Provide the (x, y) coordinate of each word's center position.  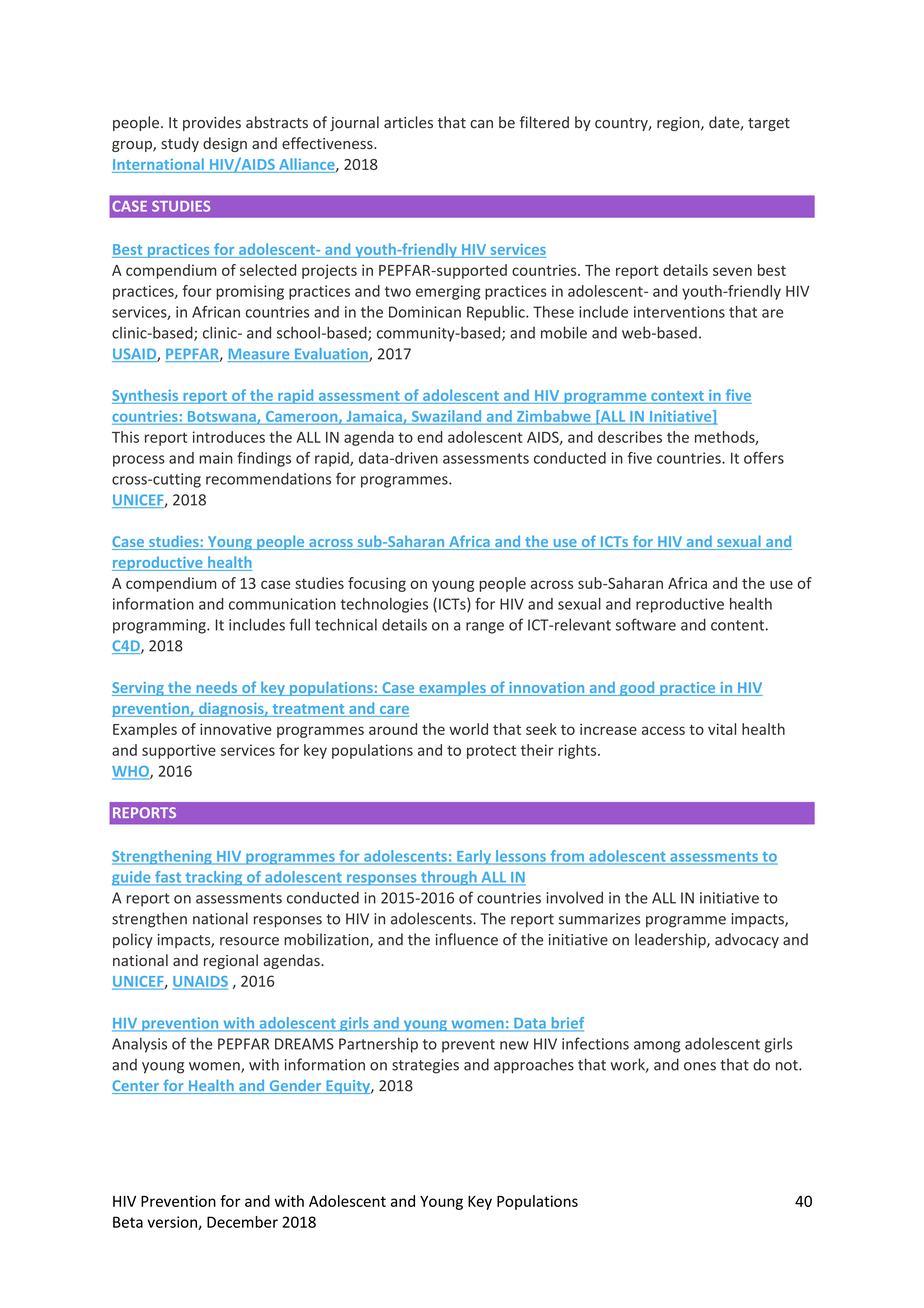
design (225, 144)
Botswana (223, 417)
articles (408, 122)
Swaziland (446, 416)
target (769, 124)
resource (249, 941)
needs (217, 688)
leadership (671, 940)
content (737, 625)
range (485, 628)
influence (467, 939)
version (173, 1223)
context (677, 396)
